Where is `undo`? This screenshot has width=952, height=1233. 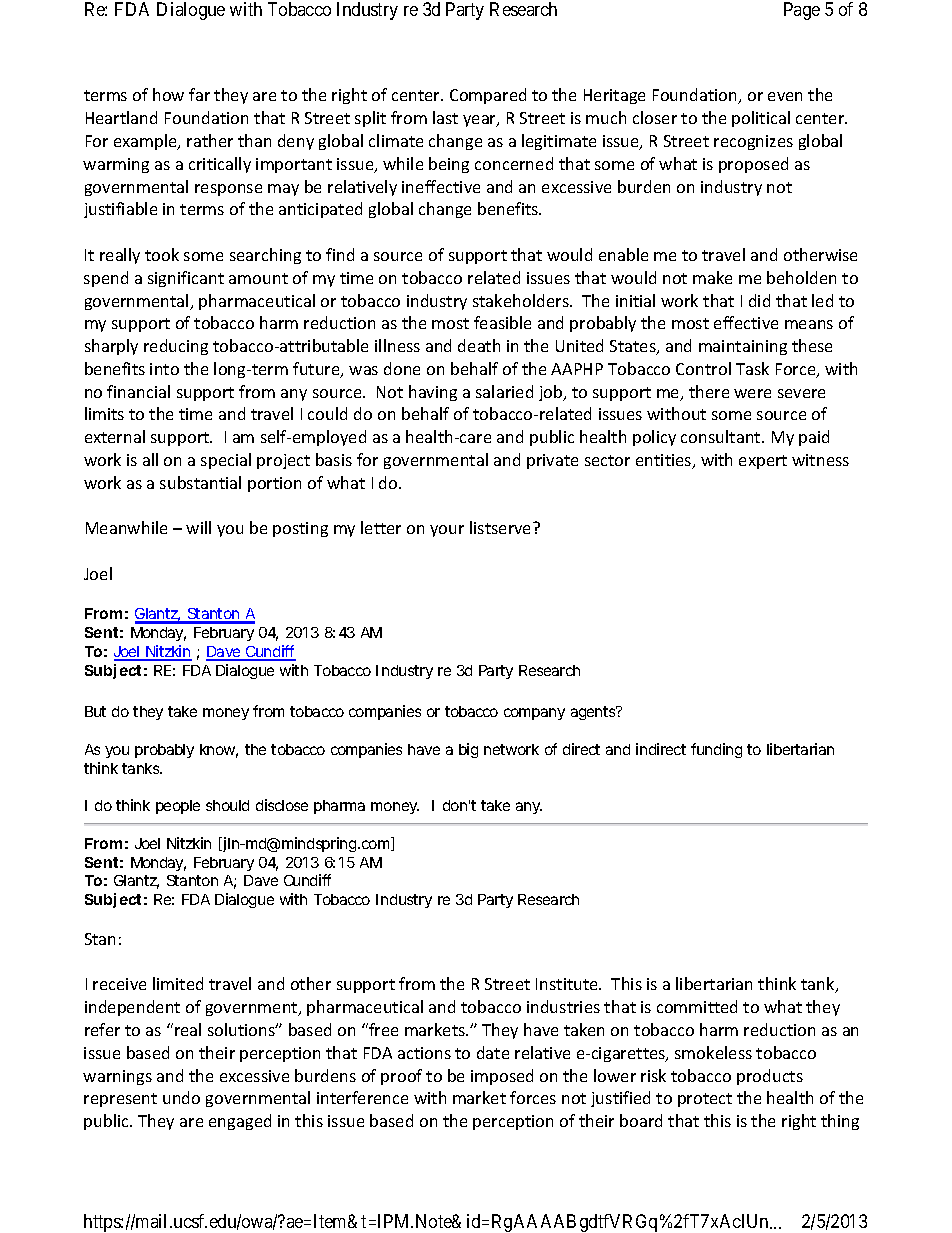 undo is located at coordinates (181, 1097).
